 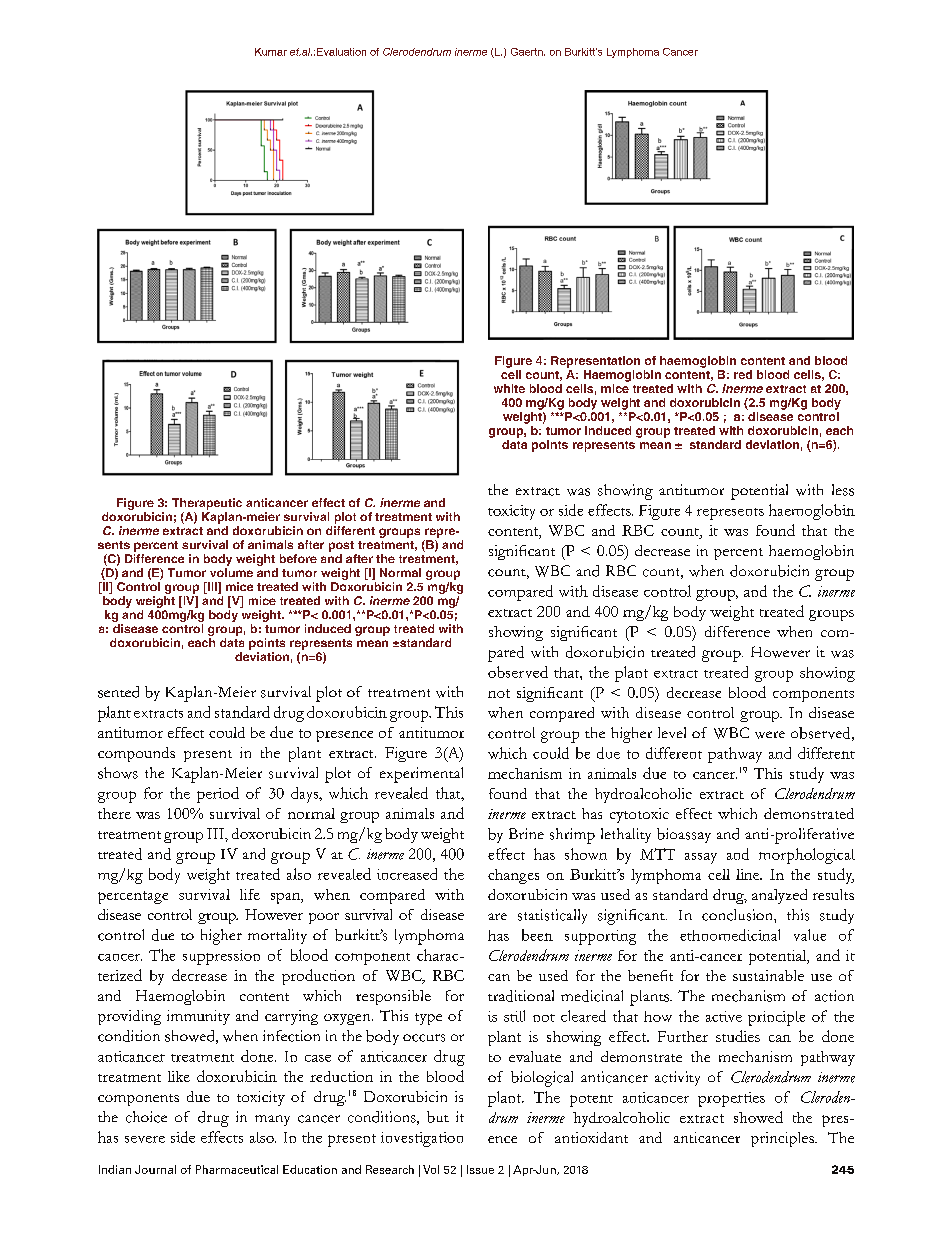 I want to click on Kumar, so click(x=271, y=52).
